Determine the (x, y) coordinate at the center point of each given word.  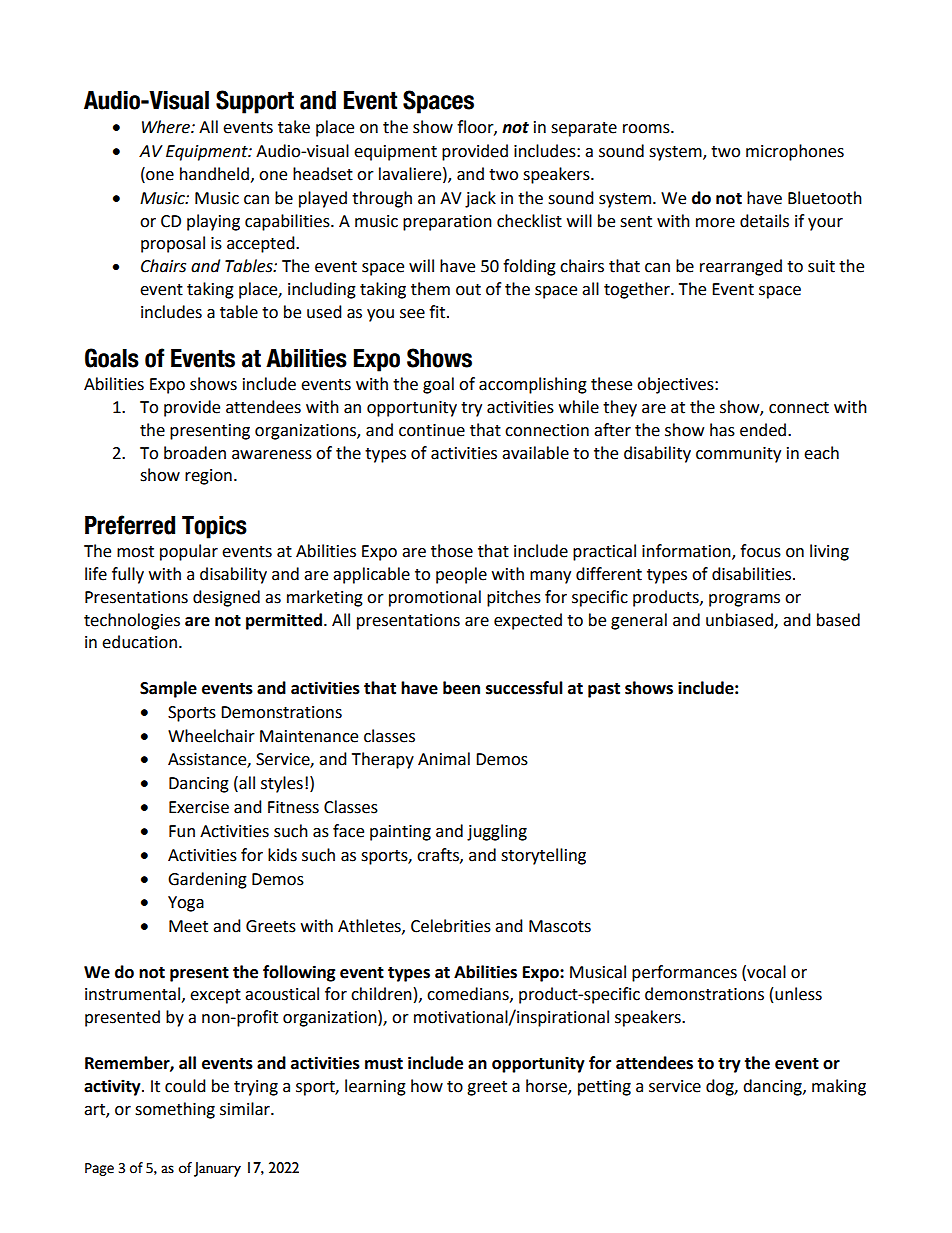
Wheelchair (211, 736)
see (412, 314)
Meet (188, 926)
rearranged (741, 267)
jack (480, 199)
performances (684, 973)
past (604, 690)
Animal (444, 759)
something (175, 1110)
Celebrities (451, 926)
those (452, 551)
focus (760, 551)
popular (189, 552)
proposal (173, 244)
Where (167, 127)
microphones (795, 152)
